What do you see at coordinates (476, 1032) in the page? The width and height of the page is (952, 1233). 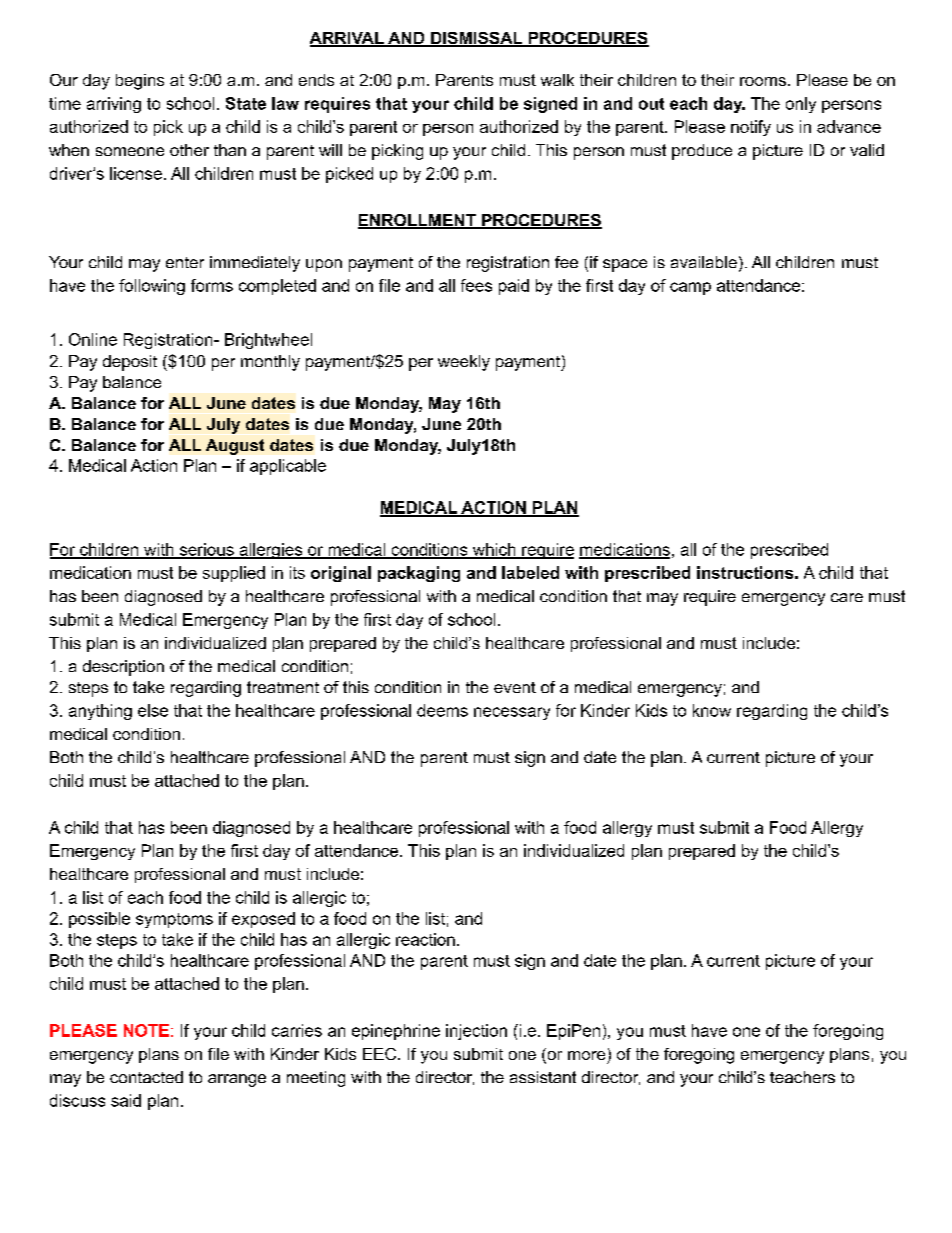 I see `injection` at bounding box center [476, 1032].
